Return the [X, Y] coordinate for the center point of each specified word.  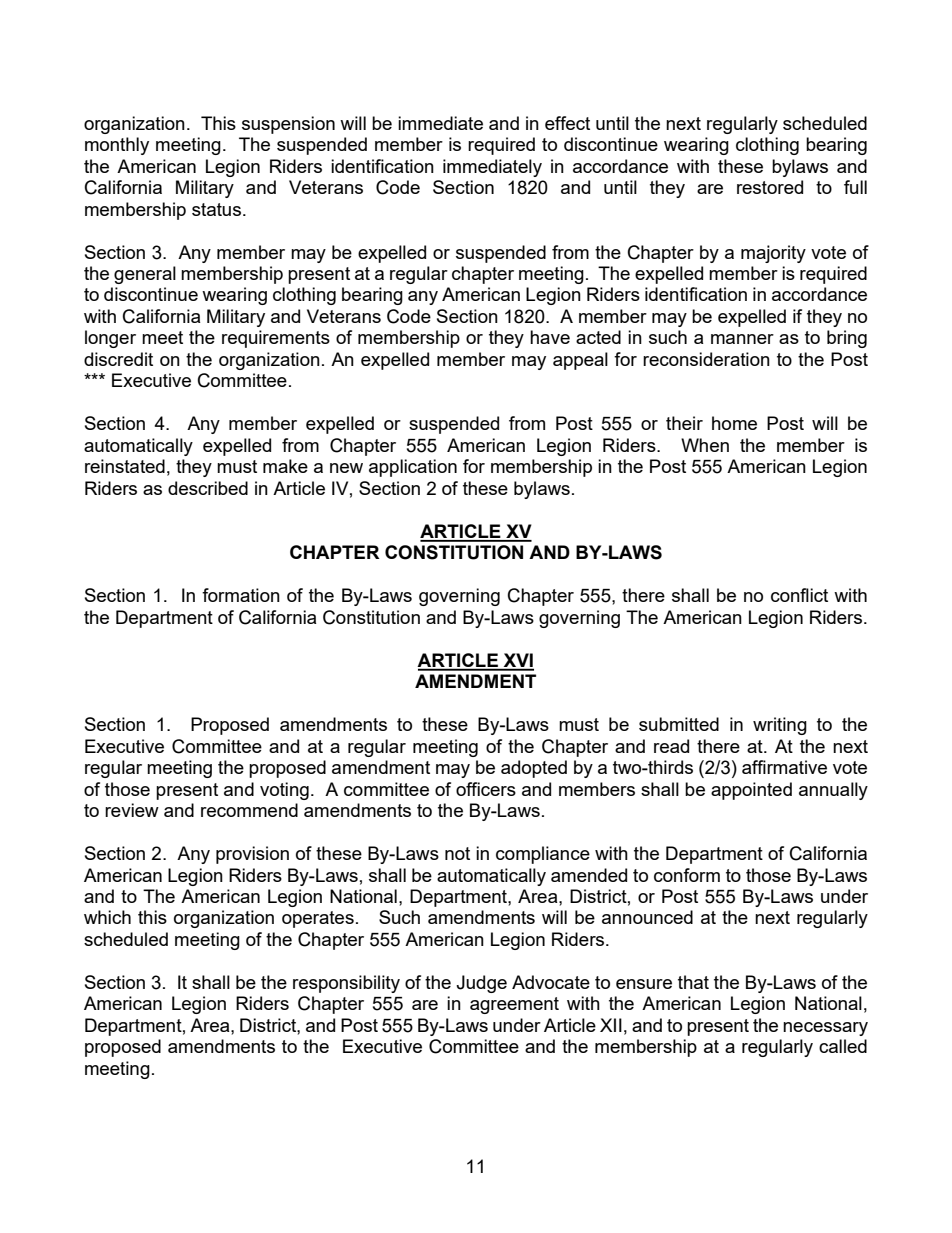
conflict [799, 595]
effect [567, 123]
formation [241, 595]
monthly [117, 146]
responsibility [346, 984]
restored [770, 187]
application [413, 468]
